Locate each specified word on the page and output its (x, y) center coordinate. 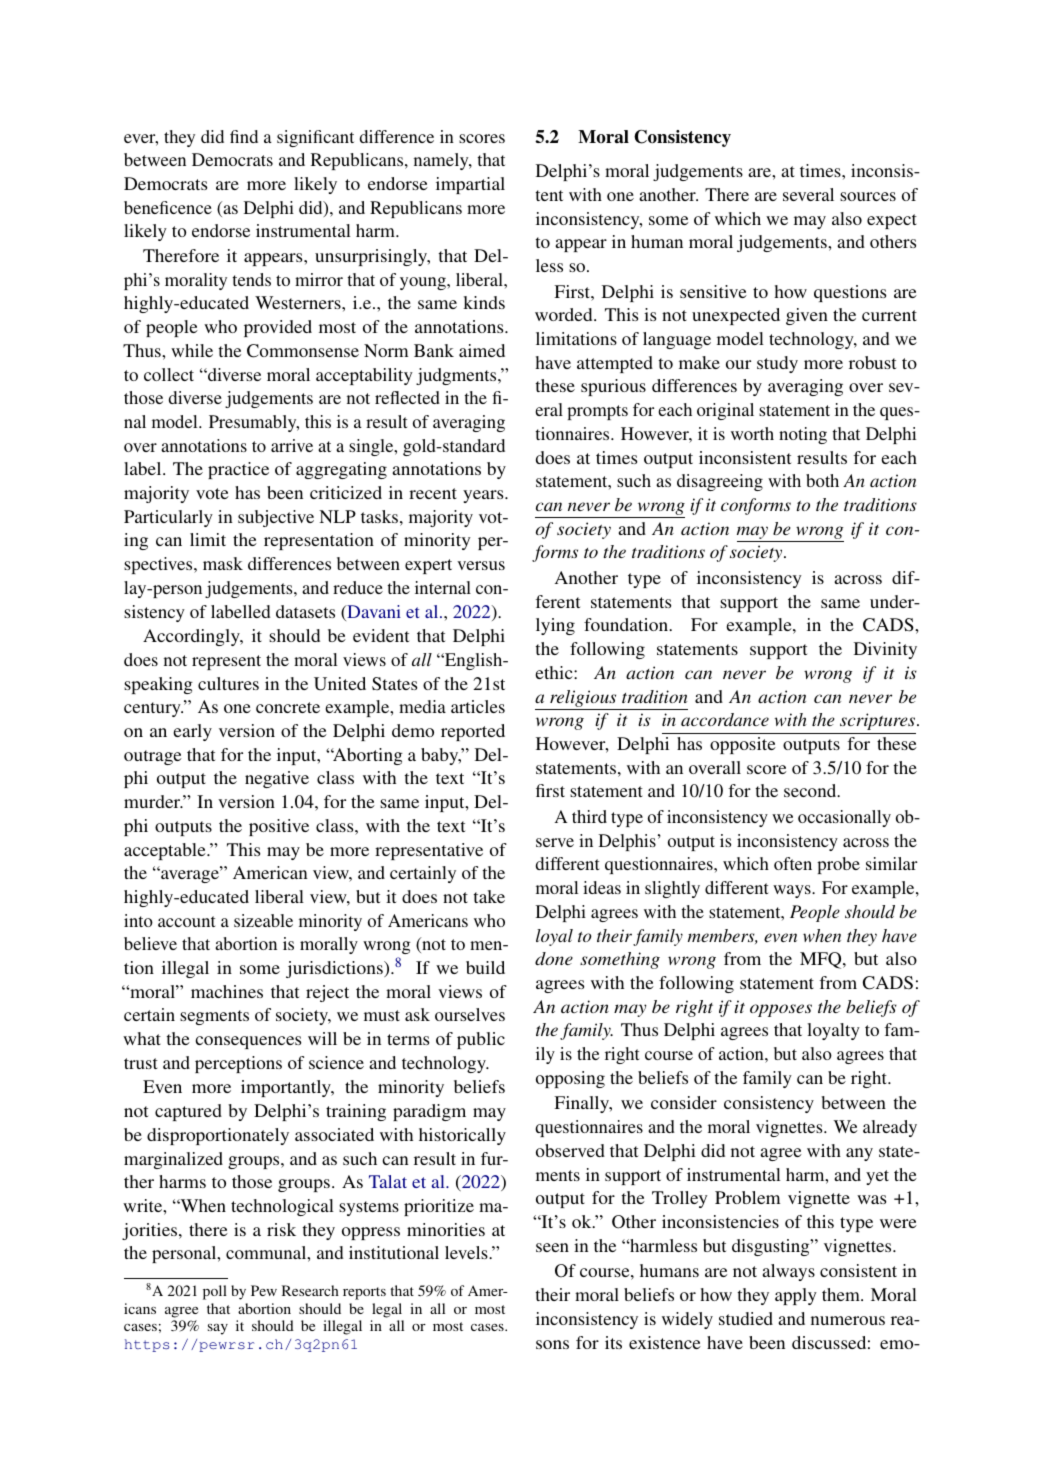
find (244, 136)
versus (481, 565)
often (793, 863)
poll (215, 1292)
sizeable (263, 920)
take (489, 896)
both (822, 480)
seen (552, 1247)
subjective (276, 518)
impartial (470, 185)
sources (868, 196)
